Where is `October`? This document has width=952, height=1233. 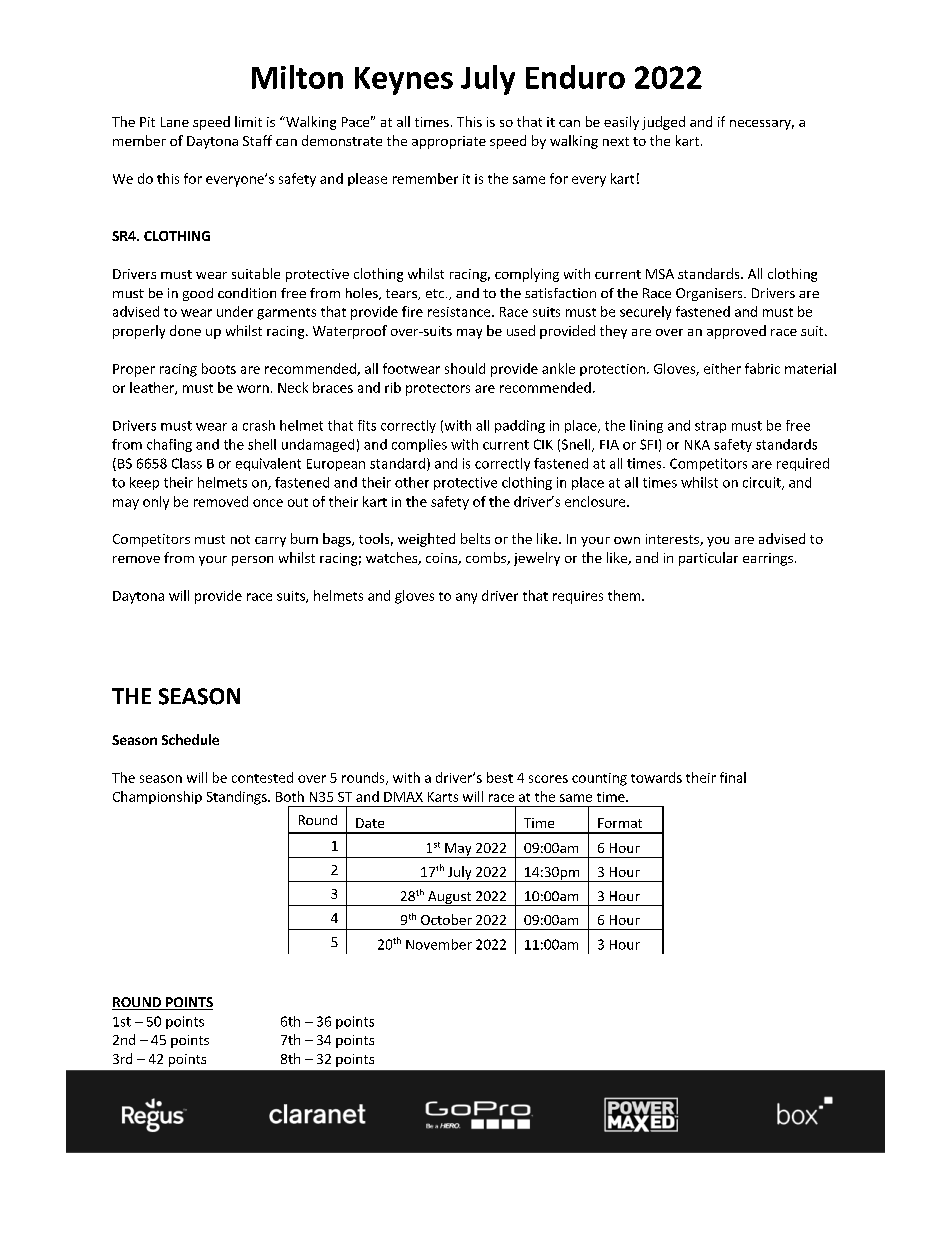 October is located at coordinates (446, 919).
